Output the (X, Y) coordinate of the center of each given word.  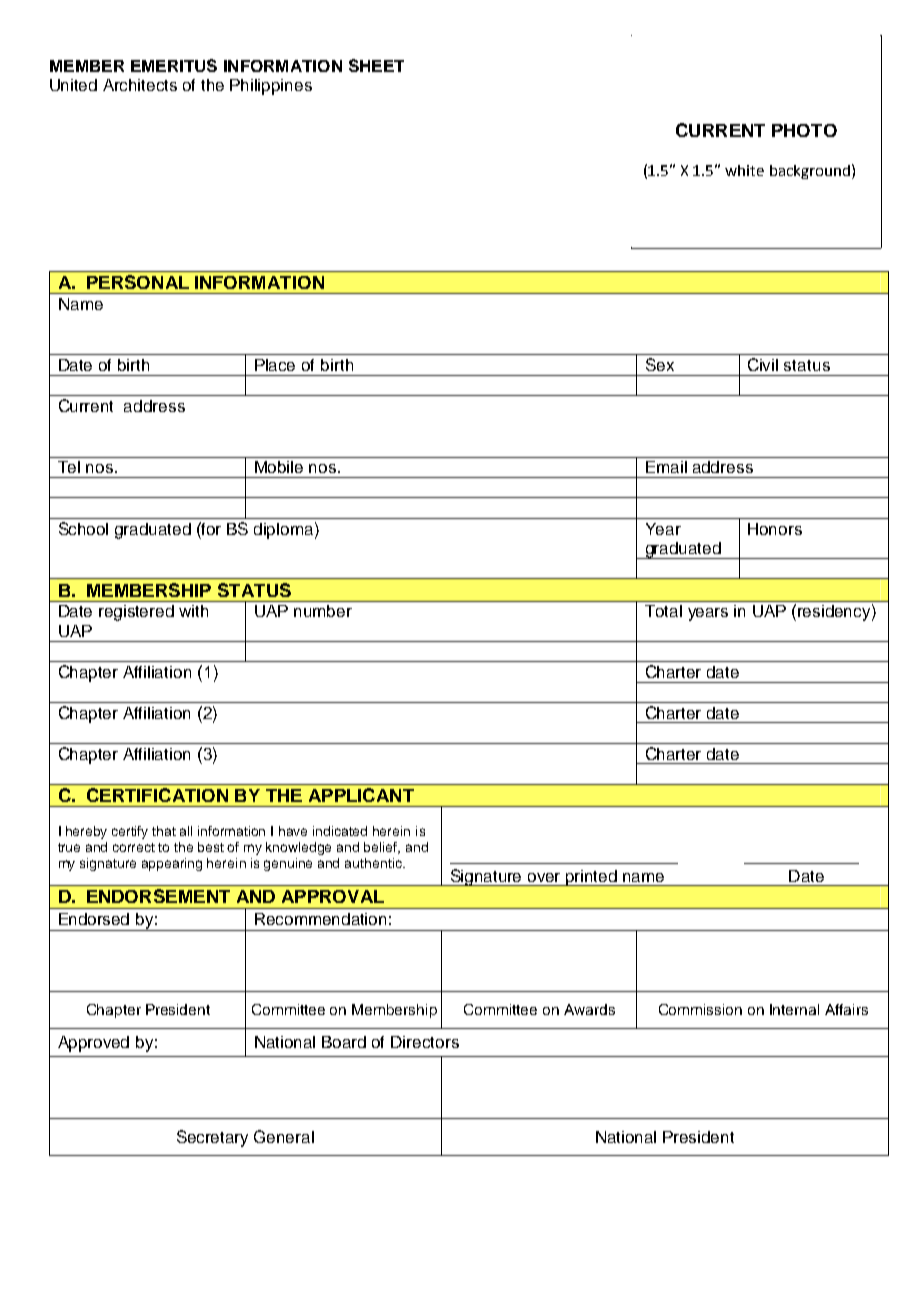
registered (136, 613)
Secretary (212, 1138)
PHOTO (804, 130)
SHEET (376, 65)
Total (663, 611)
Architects (140, 85)
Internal (794, 1009)
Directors (425, 1042)
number (323, 611)
